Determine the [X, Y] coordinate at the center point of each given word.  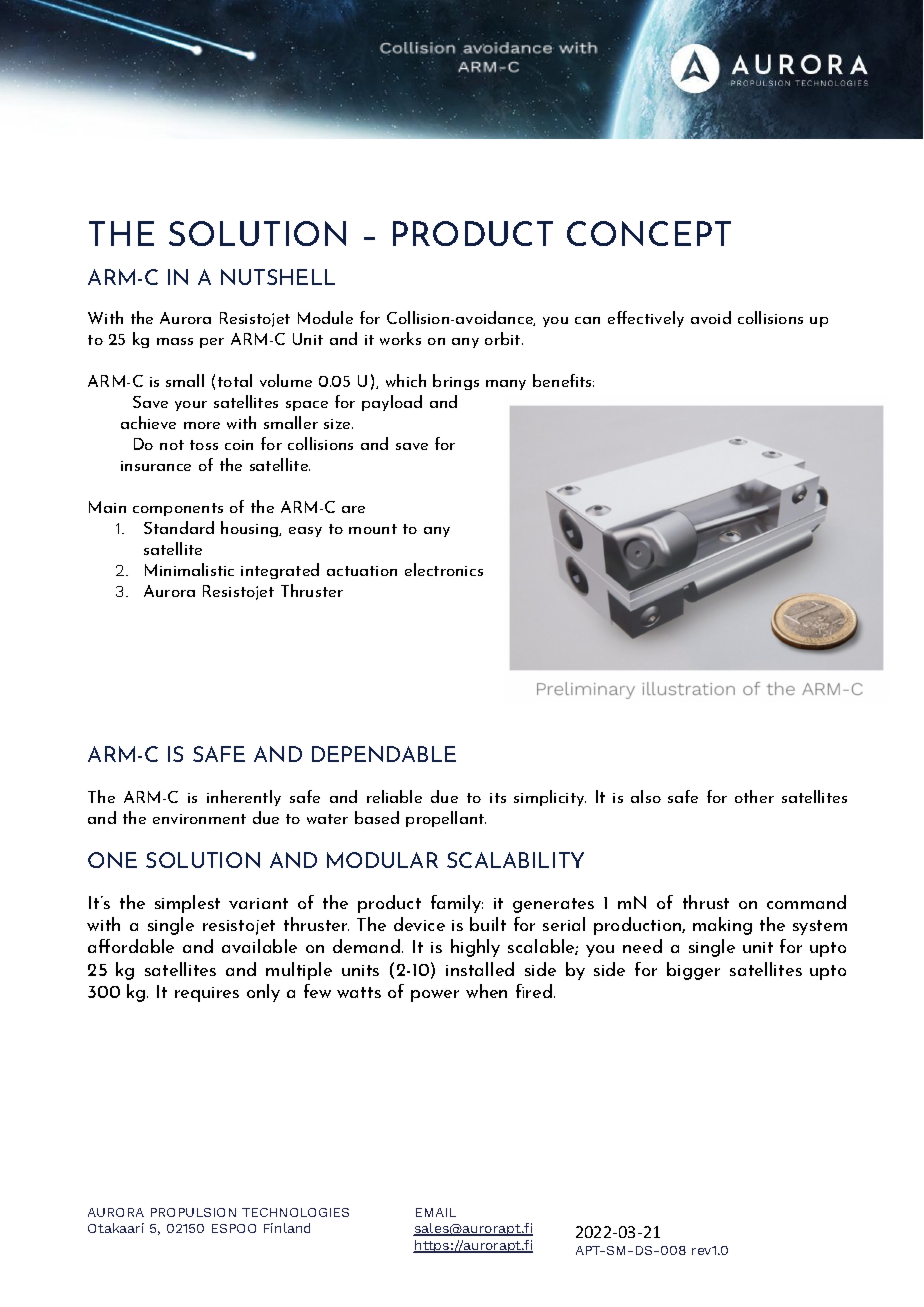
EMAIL [436, 1212]
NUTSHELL [278, 277]
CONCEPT [649, 233]
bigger [693, 971]
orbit [504, 338]
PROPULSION [193, 1212]
